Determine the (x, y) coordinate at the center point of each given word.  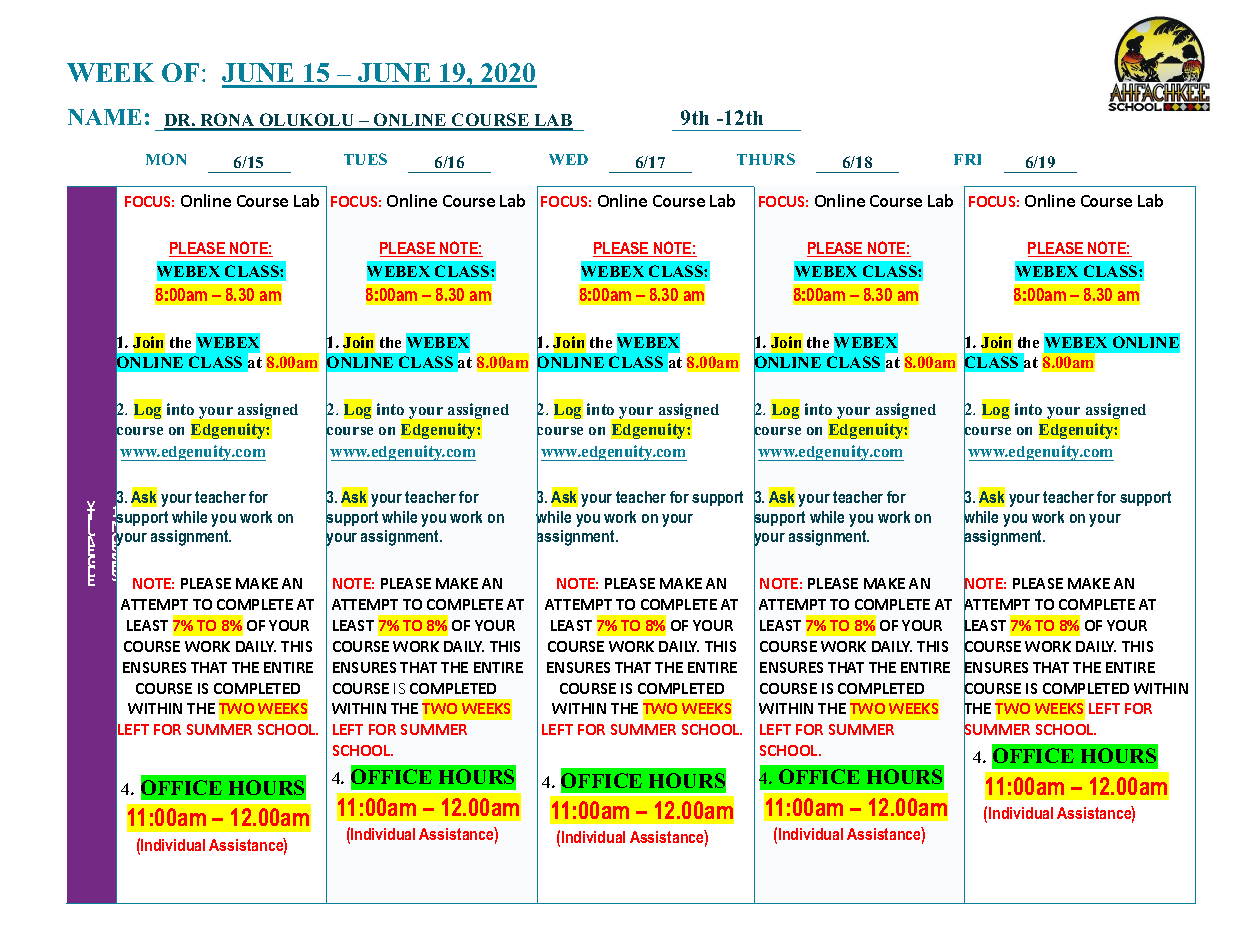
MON (166, 159)
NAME (104, 117)
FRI (967, 159)
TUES (365, 159)
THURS (766, 159)
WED (568, 159)
